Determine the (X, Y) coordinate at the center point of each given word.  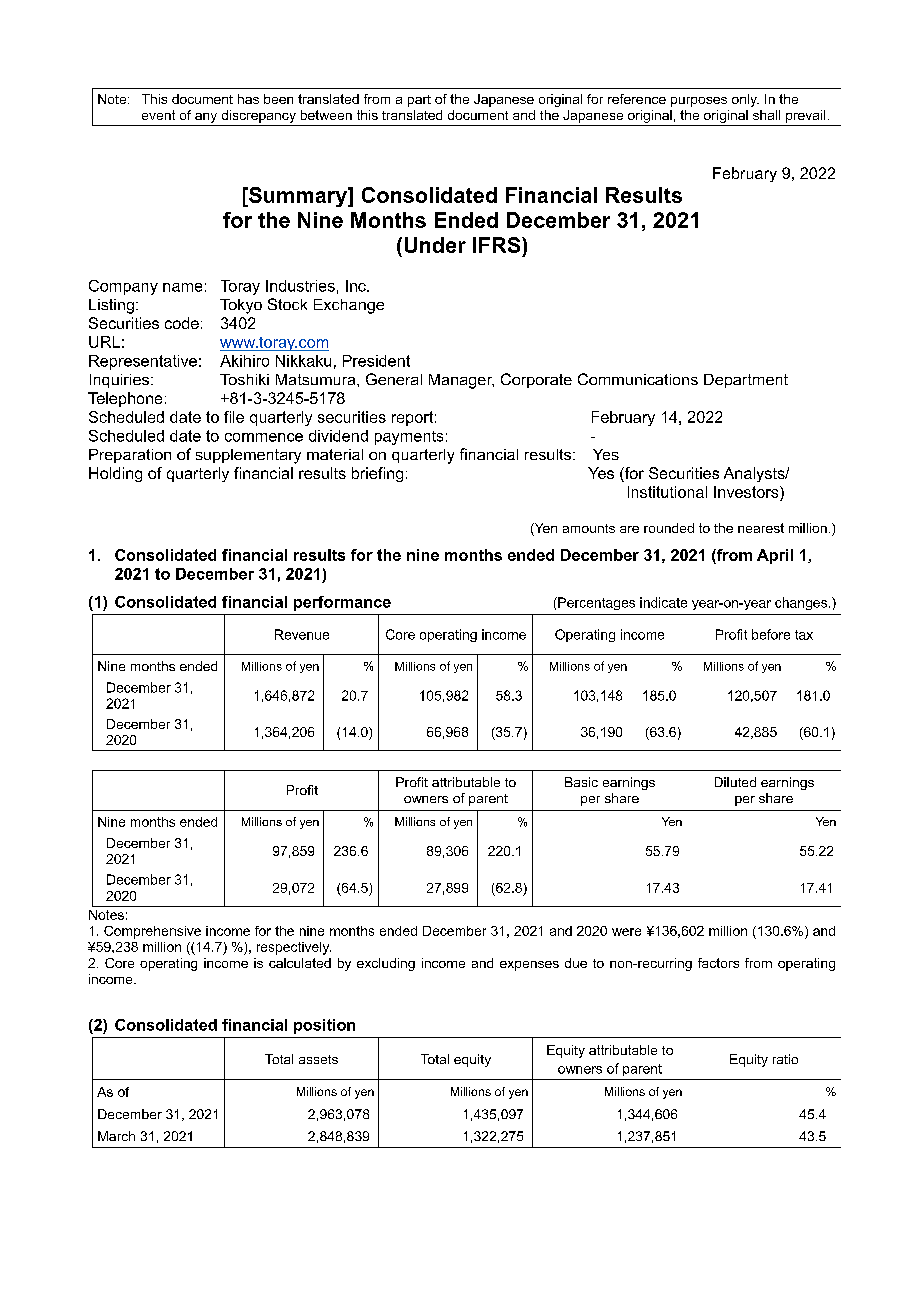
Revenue (302, 634)
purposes (699, 102)
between (326, 115)
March (116, 1136)
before (771, 634)
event (158, 115)
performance (342, 603)
